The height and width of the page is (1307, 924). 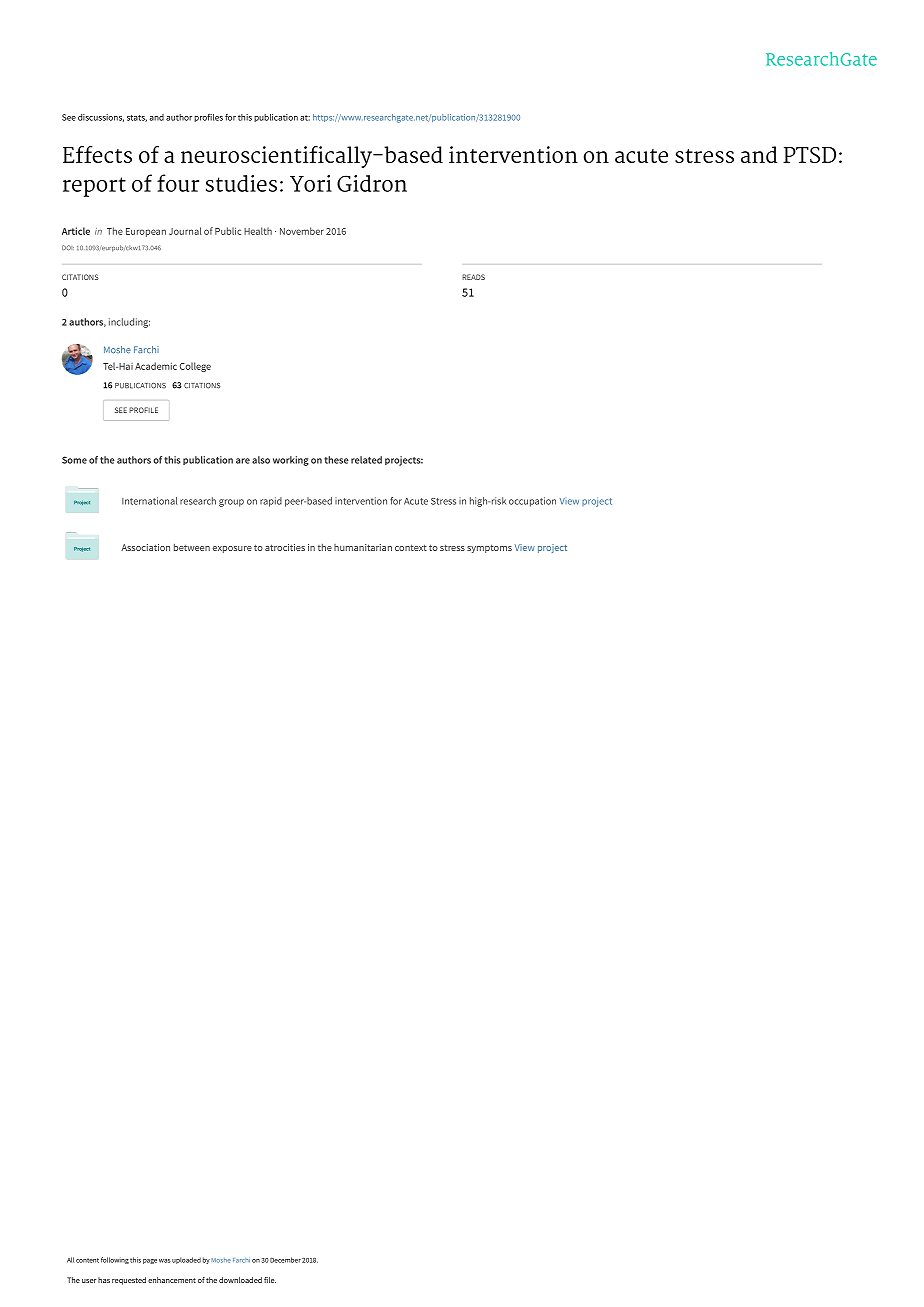 I want to click on READS, so click(x=473, y=277).
